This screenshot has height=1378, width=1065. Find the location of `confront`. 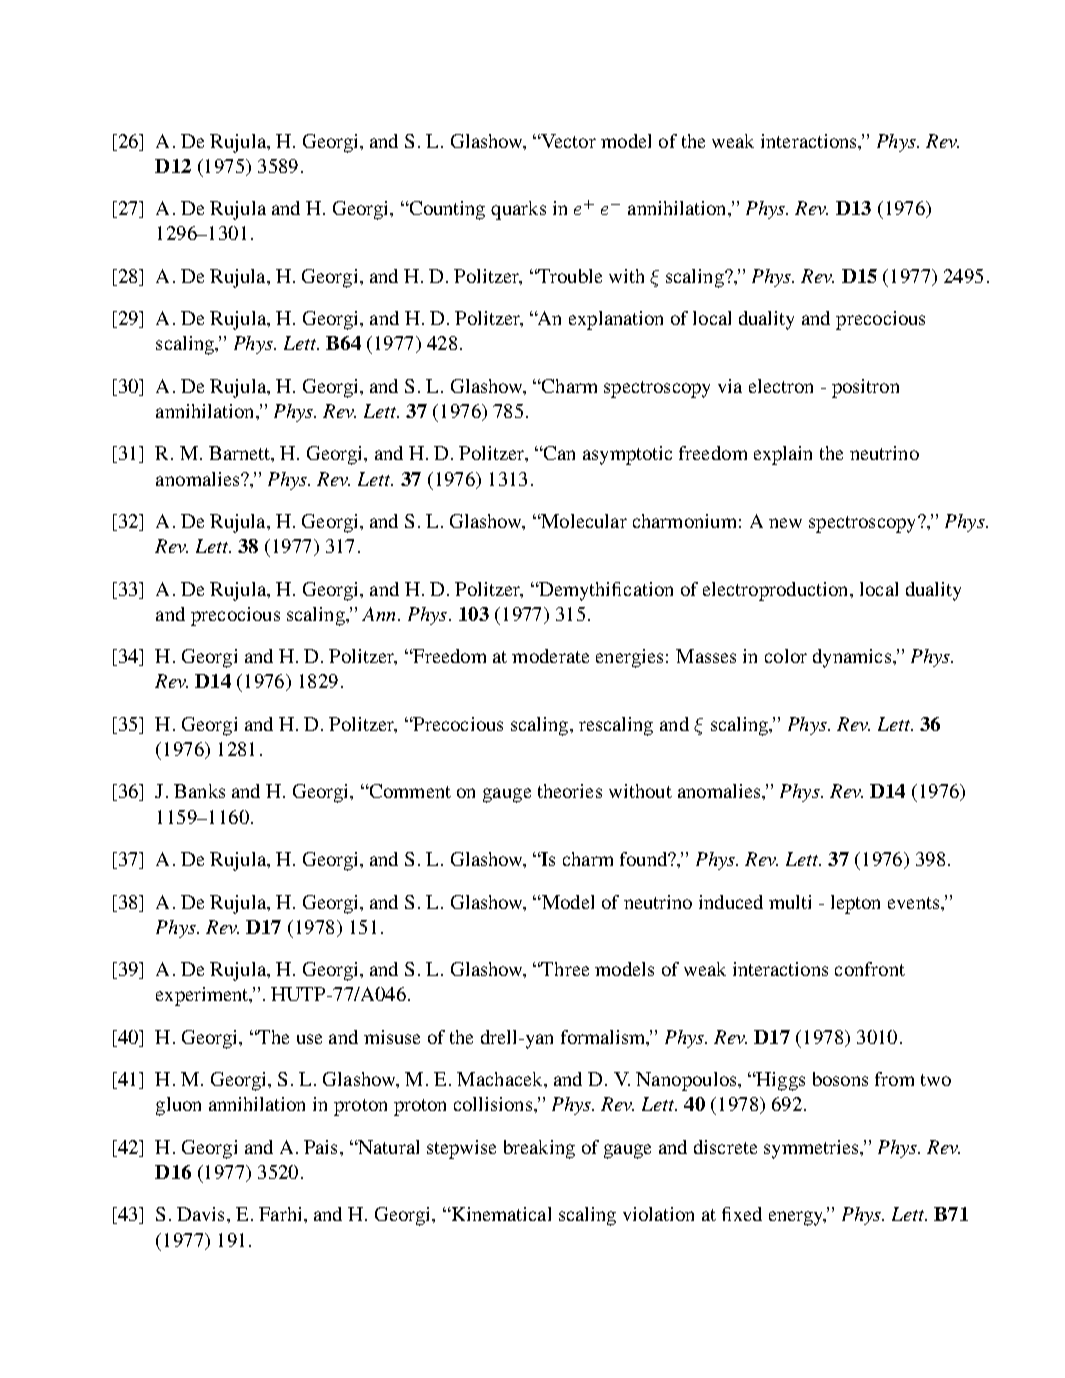

confront is located at coordinates (870, 969).
